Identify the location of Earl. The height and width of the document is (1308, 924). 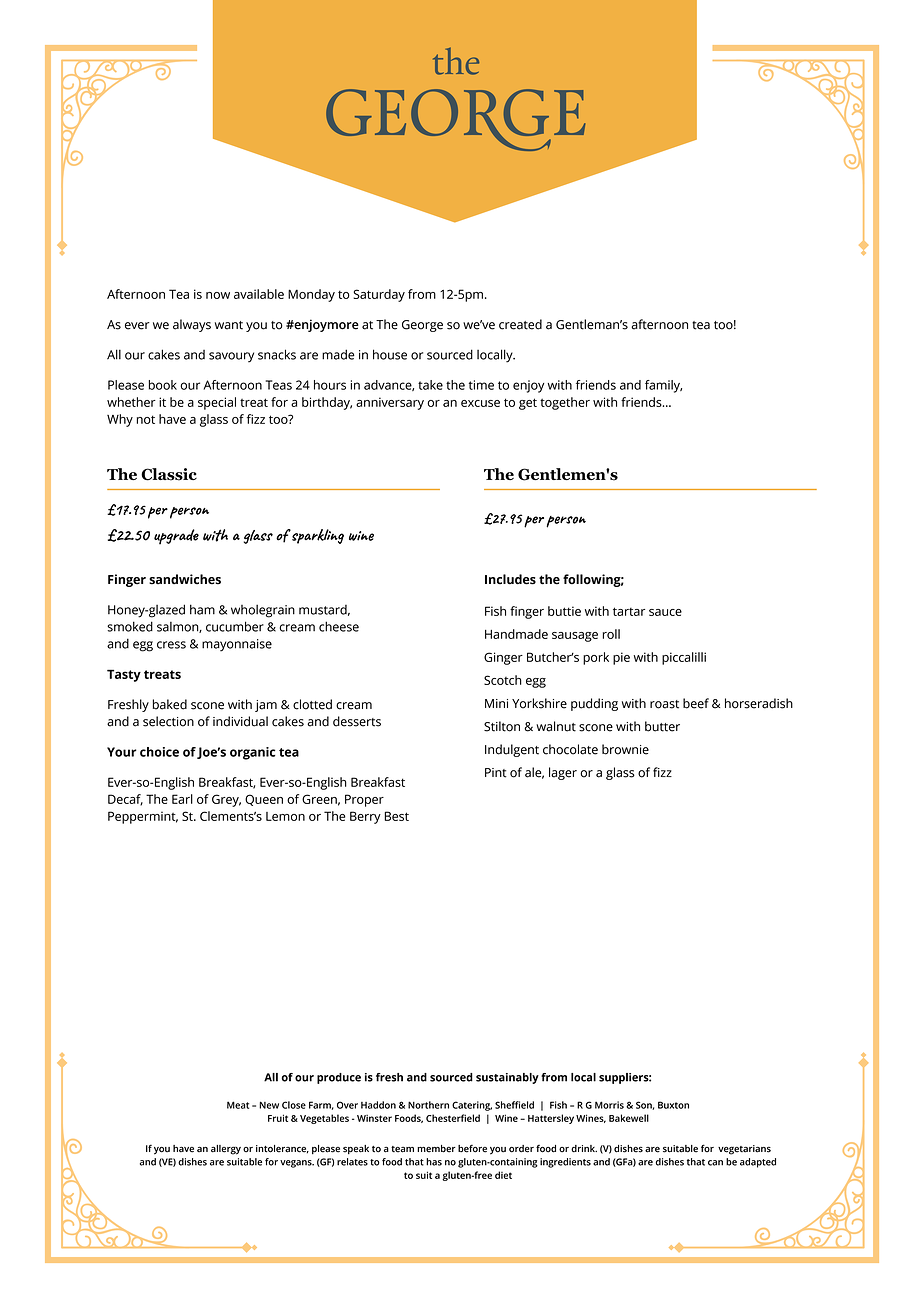
(182, 799).
